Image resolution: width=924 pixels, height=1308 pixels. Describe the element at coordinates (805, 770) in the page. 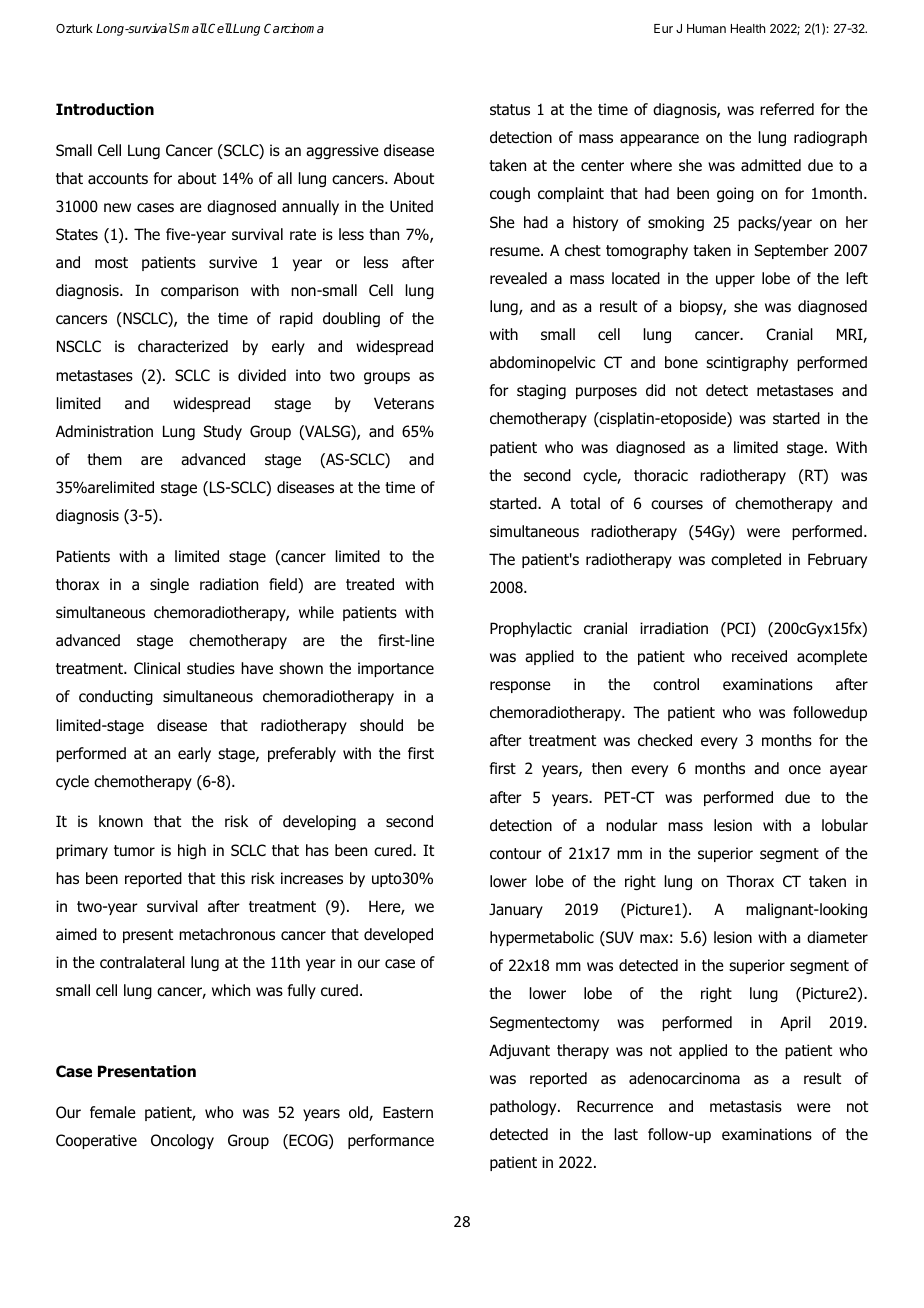

I see `once` at that location.
